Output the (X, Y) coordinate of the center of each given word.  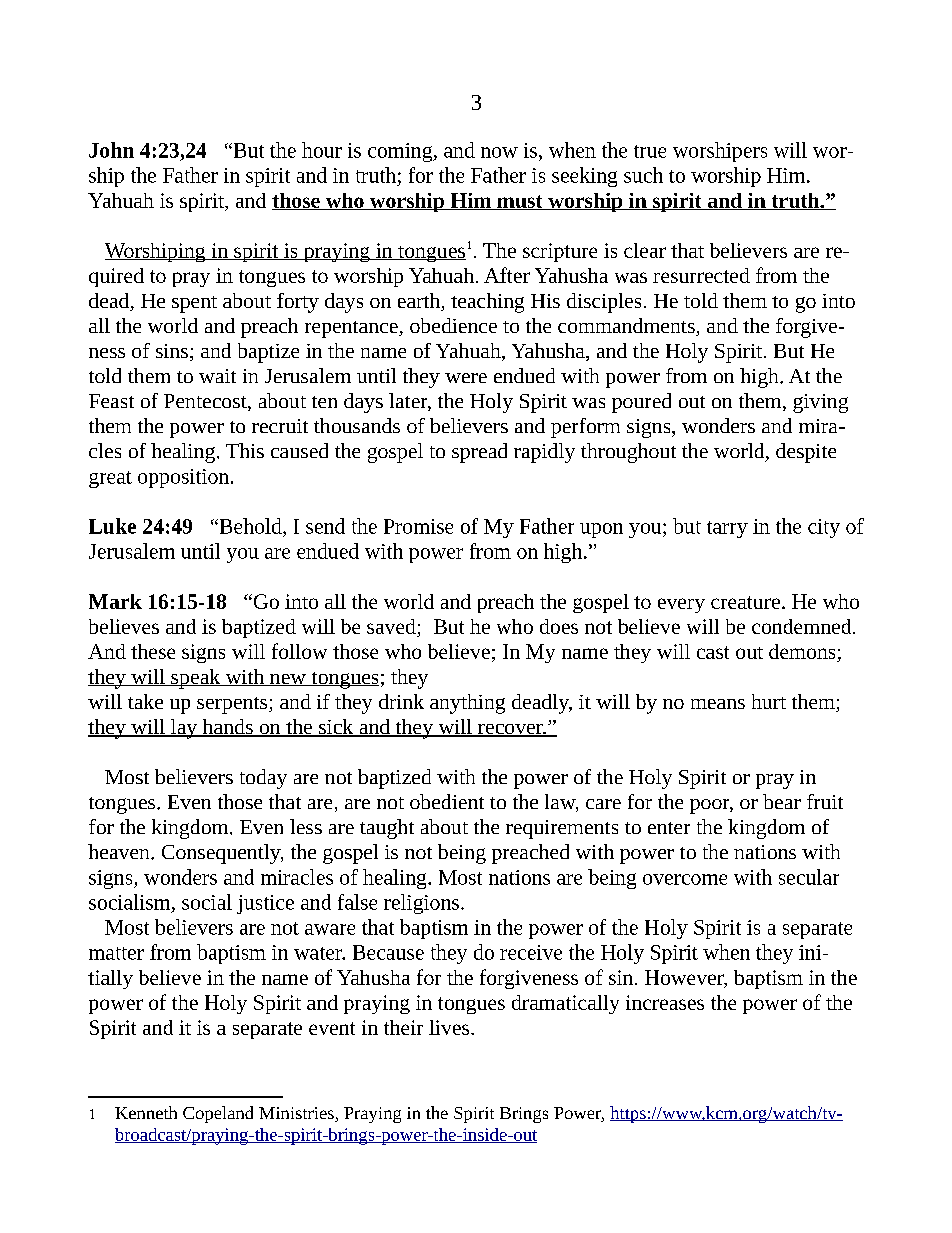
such (643, 175)
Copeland (218, 1114)
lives (450, 1027)
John (111, 150)
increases (665, 1002)
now (499, 152)
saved (391, 626)
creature (745, 602)
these (153, 651)
